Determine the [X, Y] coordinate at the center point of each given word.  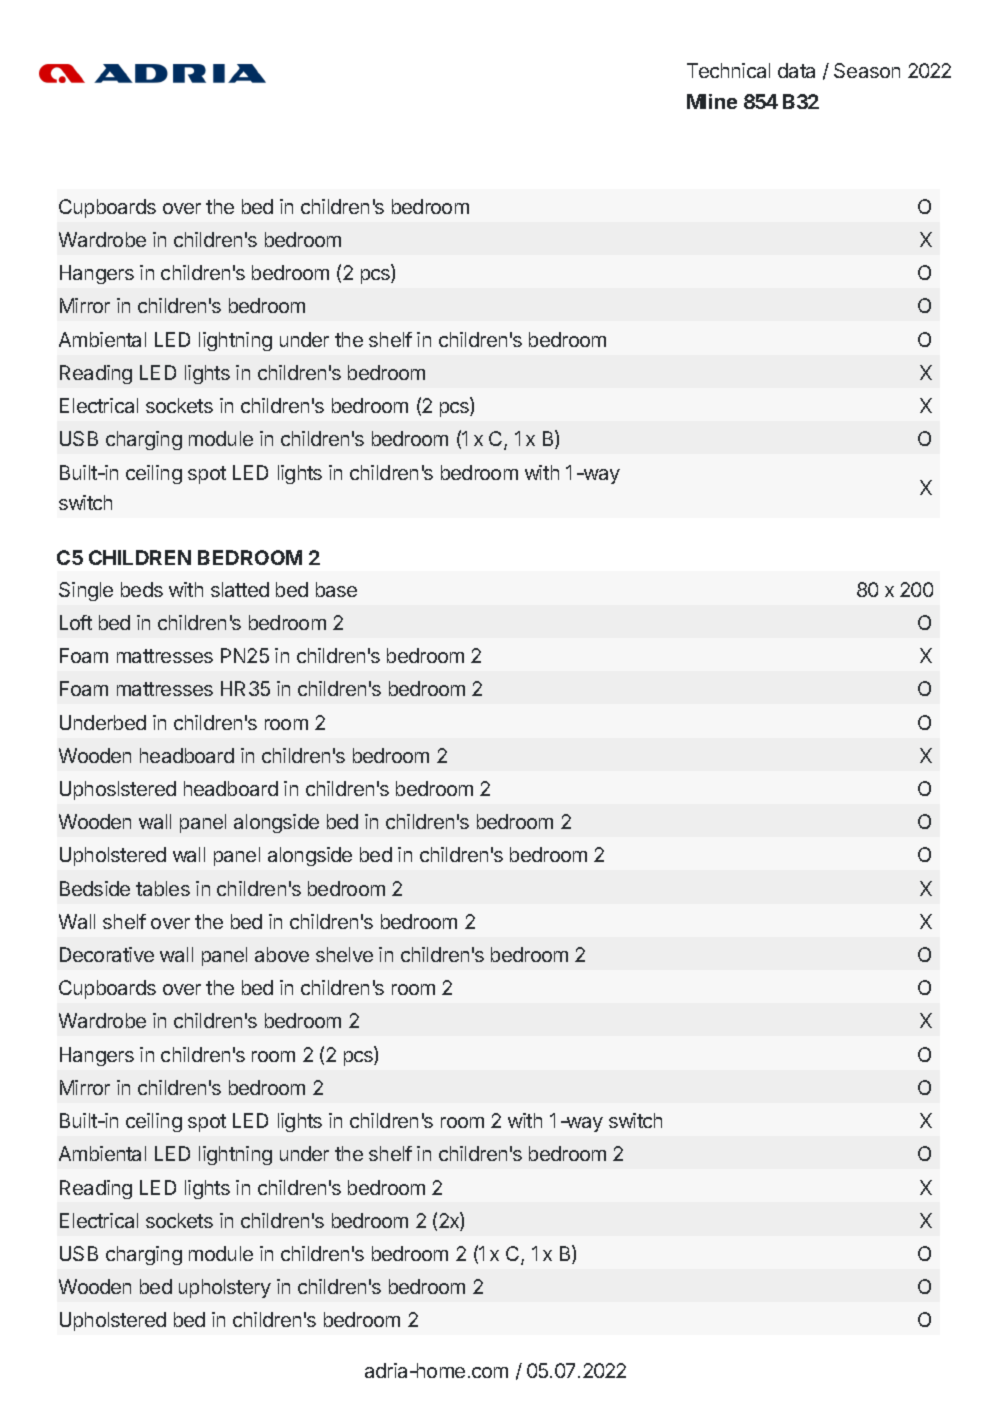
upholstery [225, 1288]
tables [163, 888]
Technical [728, 70]
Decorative [107, 954]
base [336, 589]
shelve [344, 954]
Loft [76, 622]
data [796, 70]
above [282, 954]
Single [86, 591]
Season [867, 70]
